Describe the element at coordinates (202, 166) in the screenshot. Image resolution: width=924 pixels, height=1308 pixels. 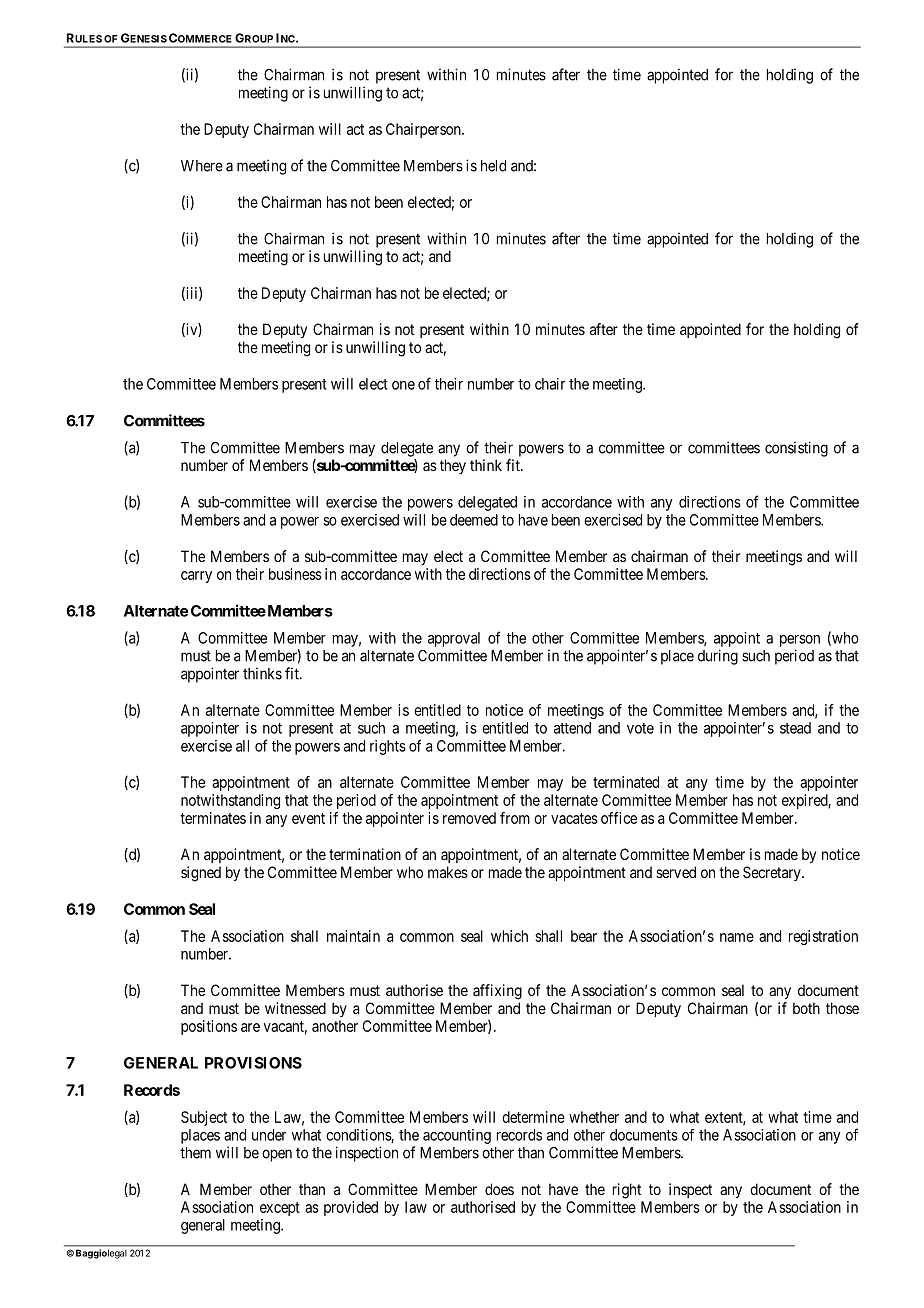
I see `Where` at that location.
